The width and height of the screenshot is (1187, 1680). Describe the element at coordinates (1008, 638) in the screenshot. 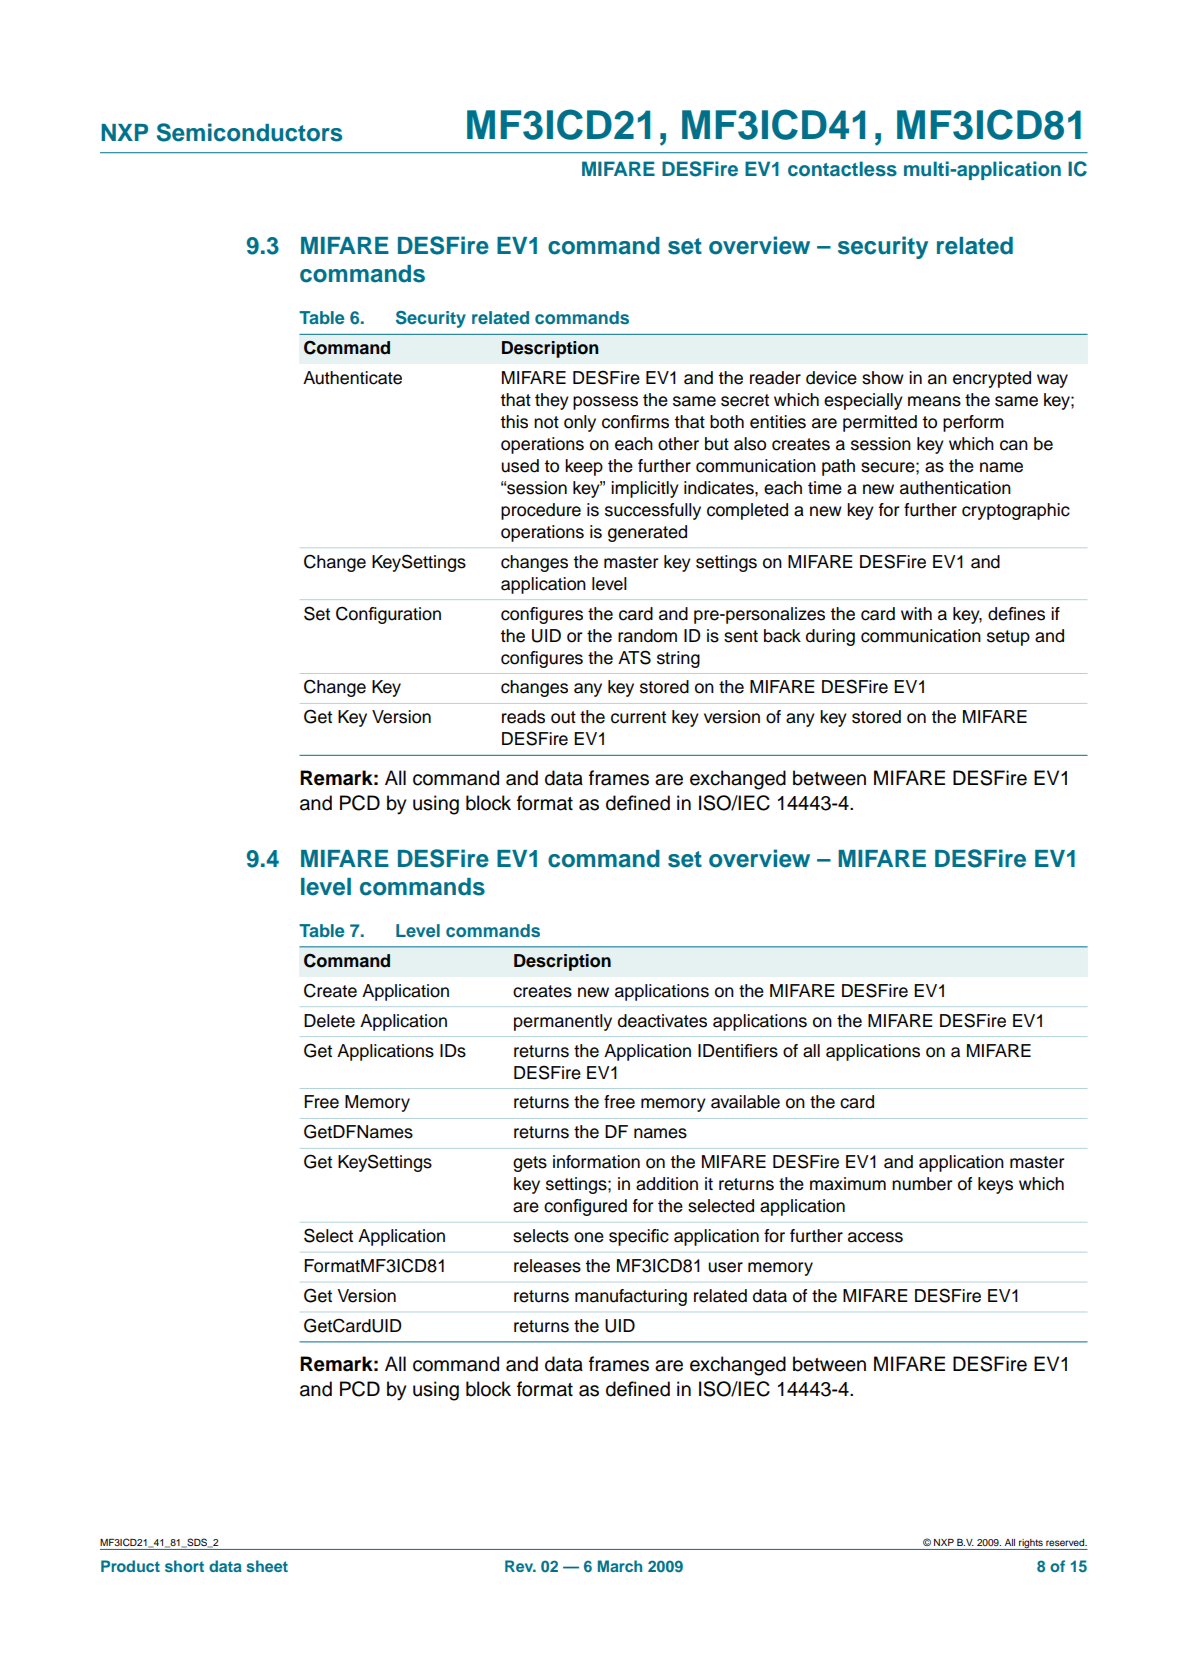

I see `setup` at that location.
